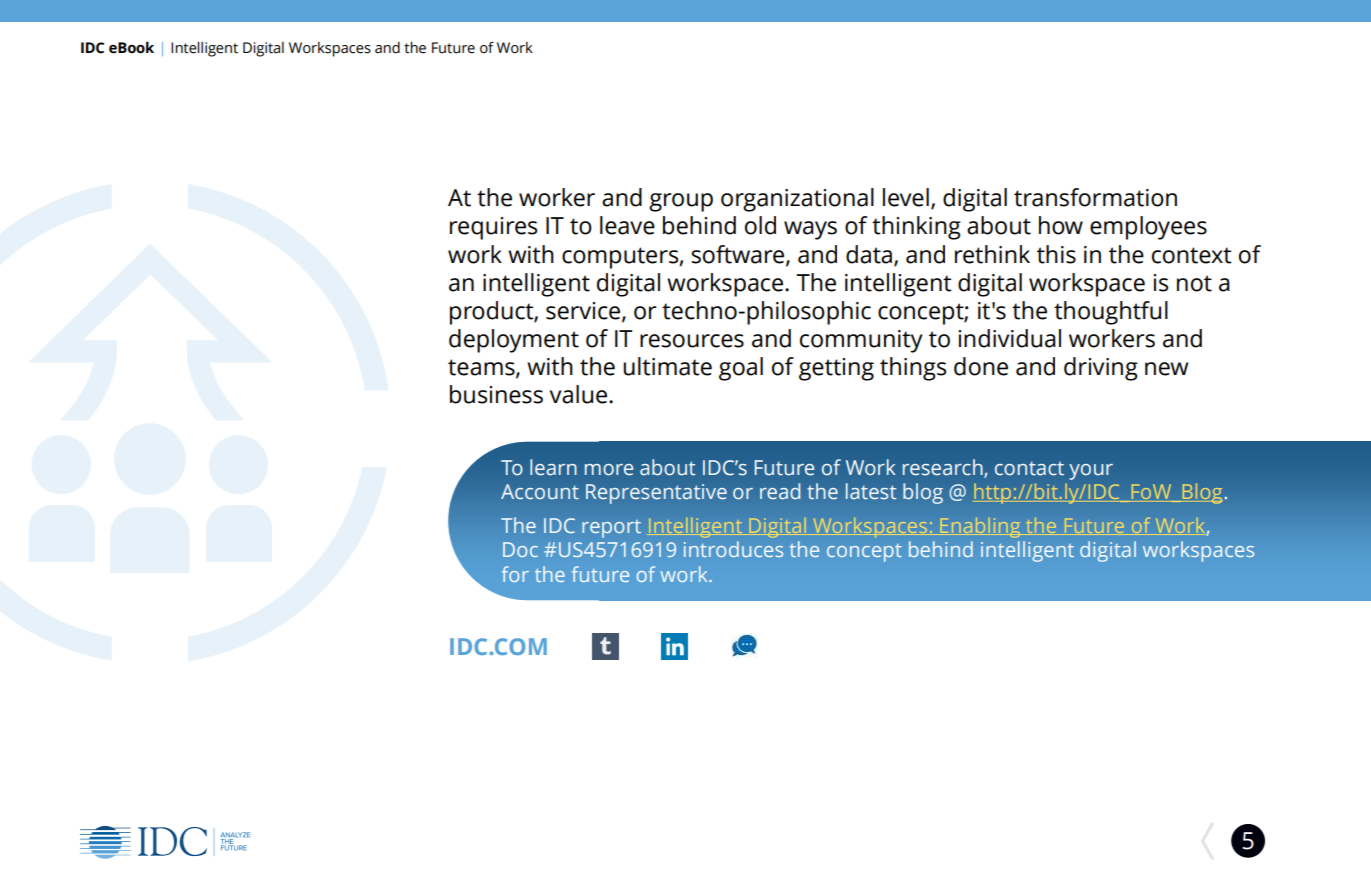  Describe the element at coordinates (1101, 369) in the screenshot. I see `driving` at that location.
